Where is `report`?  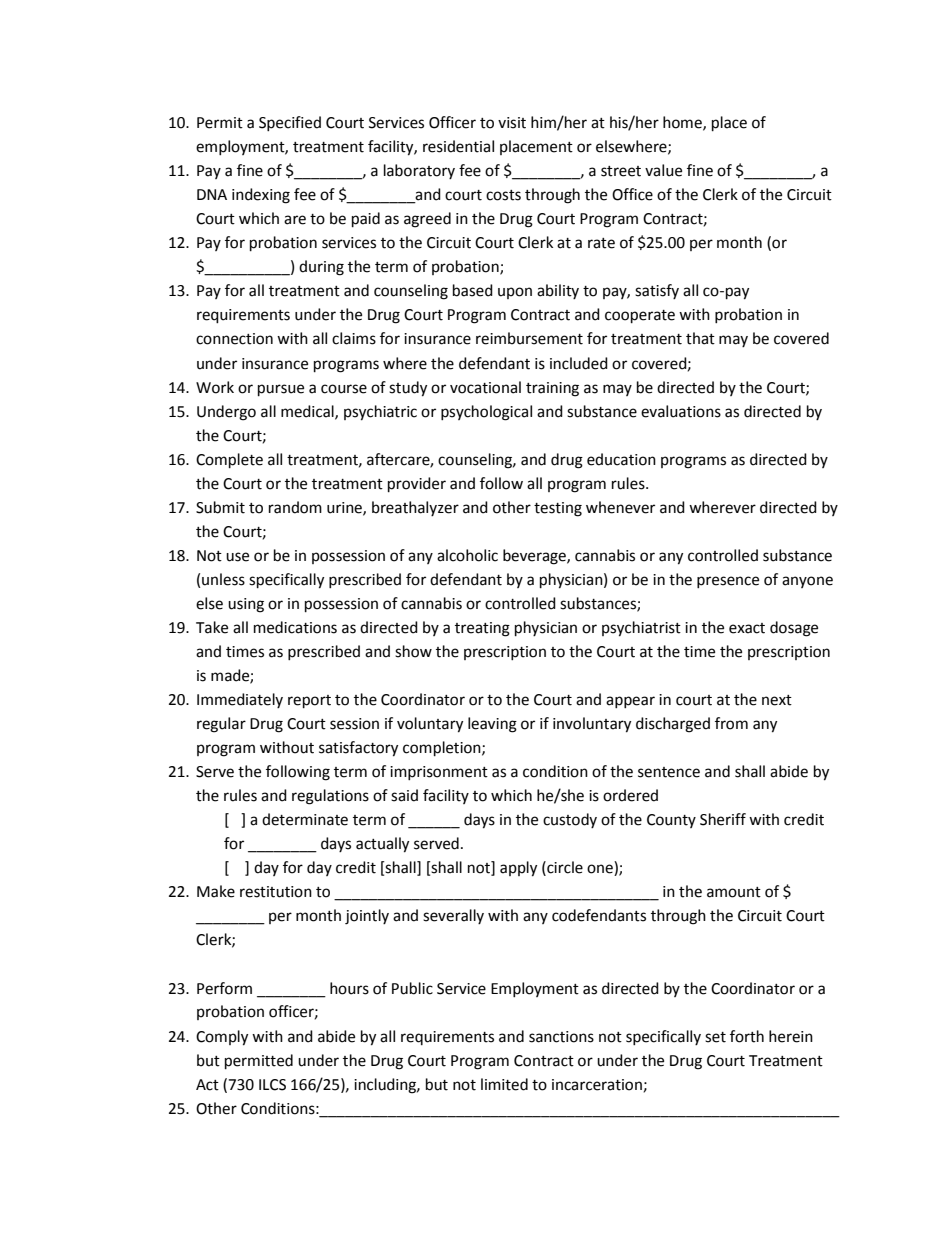
report is located at coordinates (309, 702).
